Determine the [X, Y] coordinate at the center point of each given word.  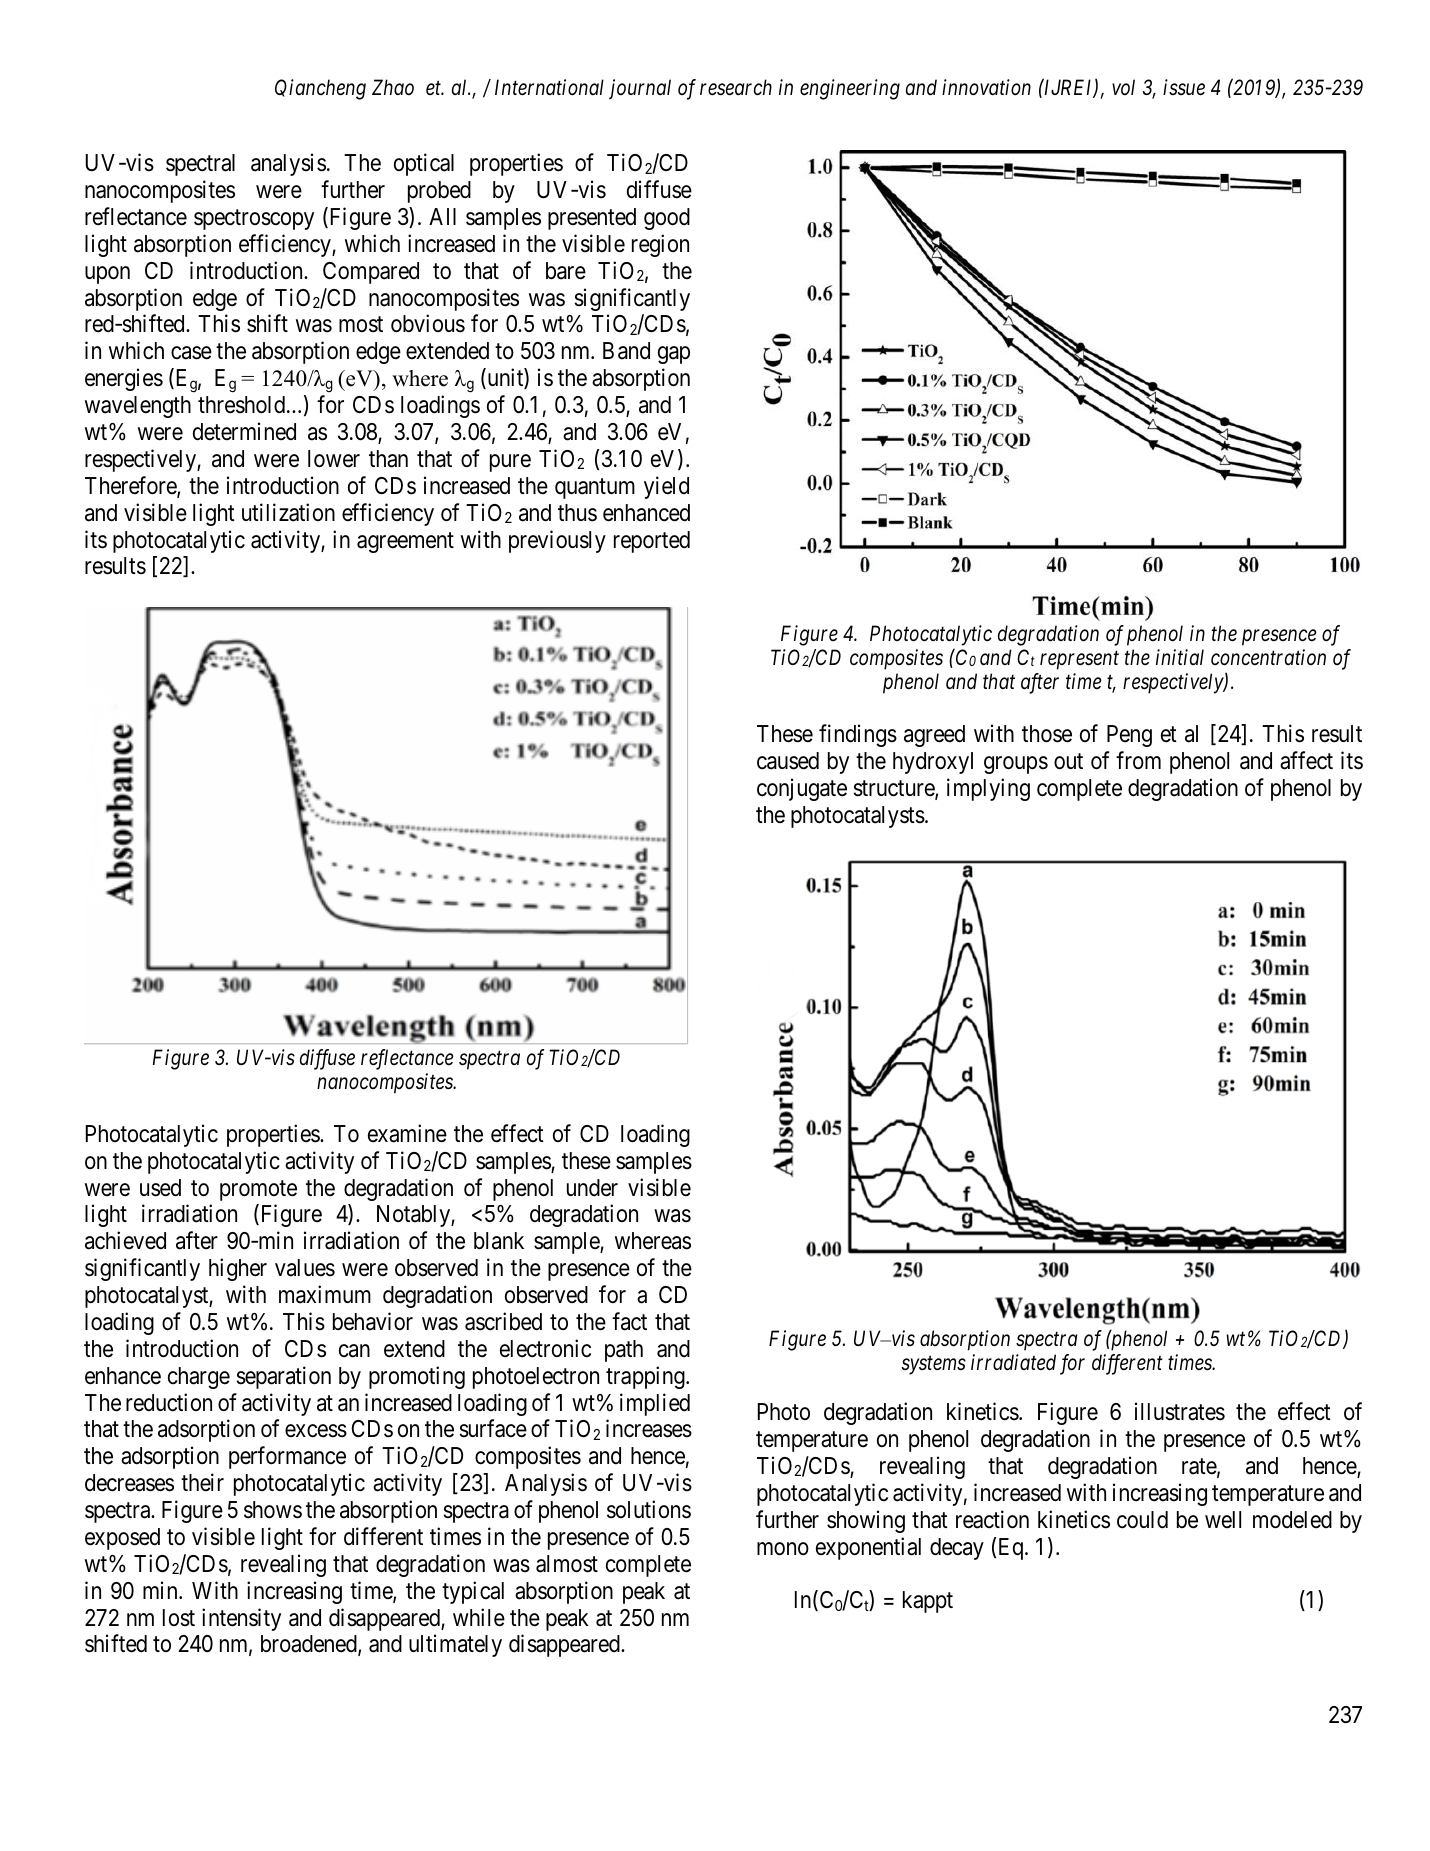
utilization [288, 512]
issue [1184, 88]
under [592, 1188]
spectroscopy [254, 220]
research [736, 87]
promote [258, 1190]
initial [1180, 657]
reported [652, 542]
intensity [241, 1619]
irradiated [1013, 1362]
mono [783, 1549]
